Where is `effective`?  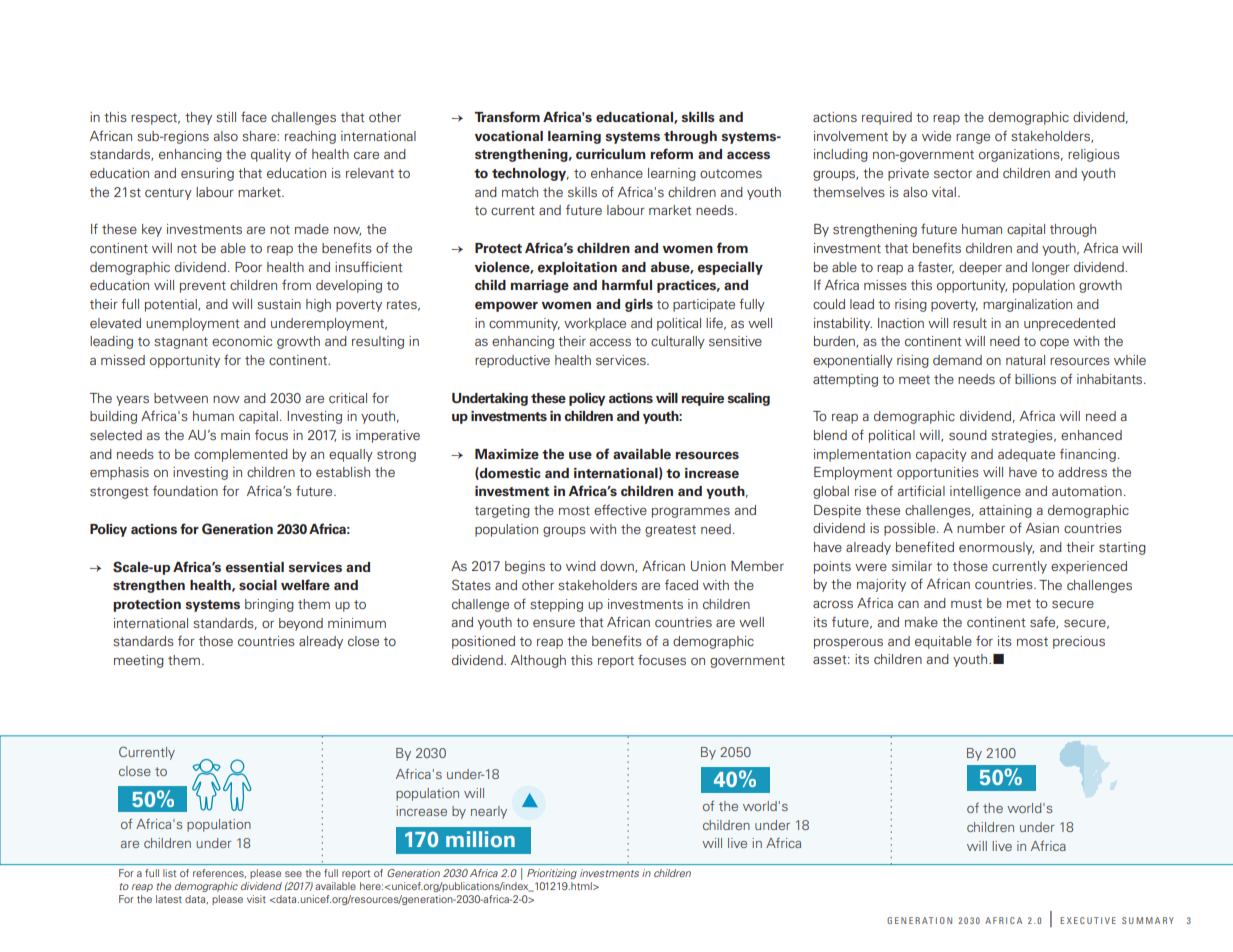
effective is located at coordinates (620, 510).
